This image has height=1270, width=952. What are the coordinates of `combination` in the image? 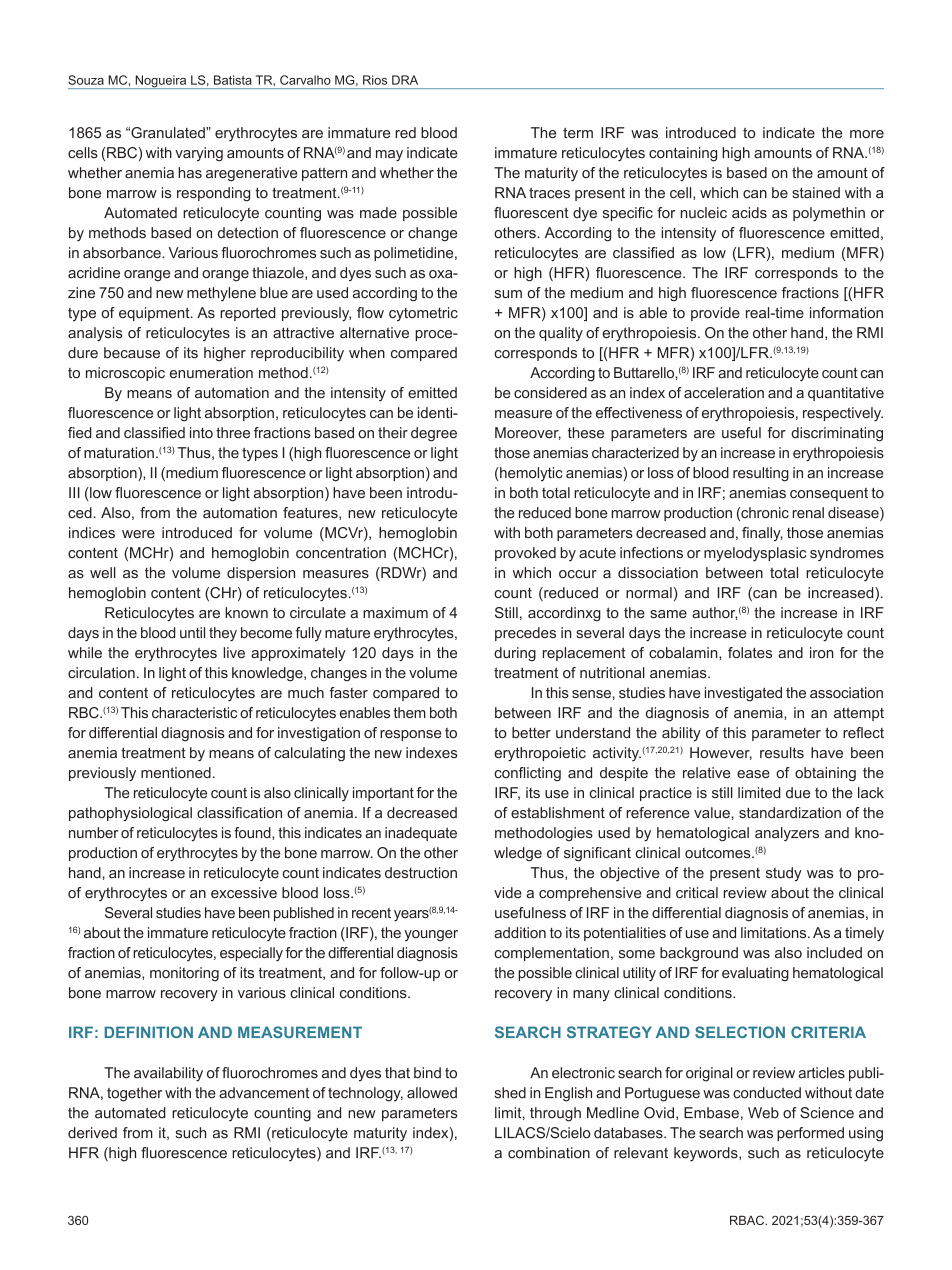 It's located at (549, 1153).
